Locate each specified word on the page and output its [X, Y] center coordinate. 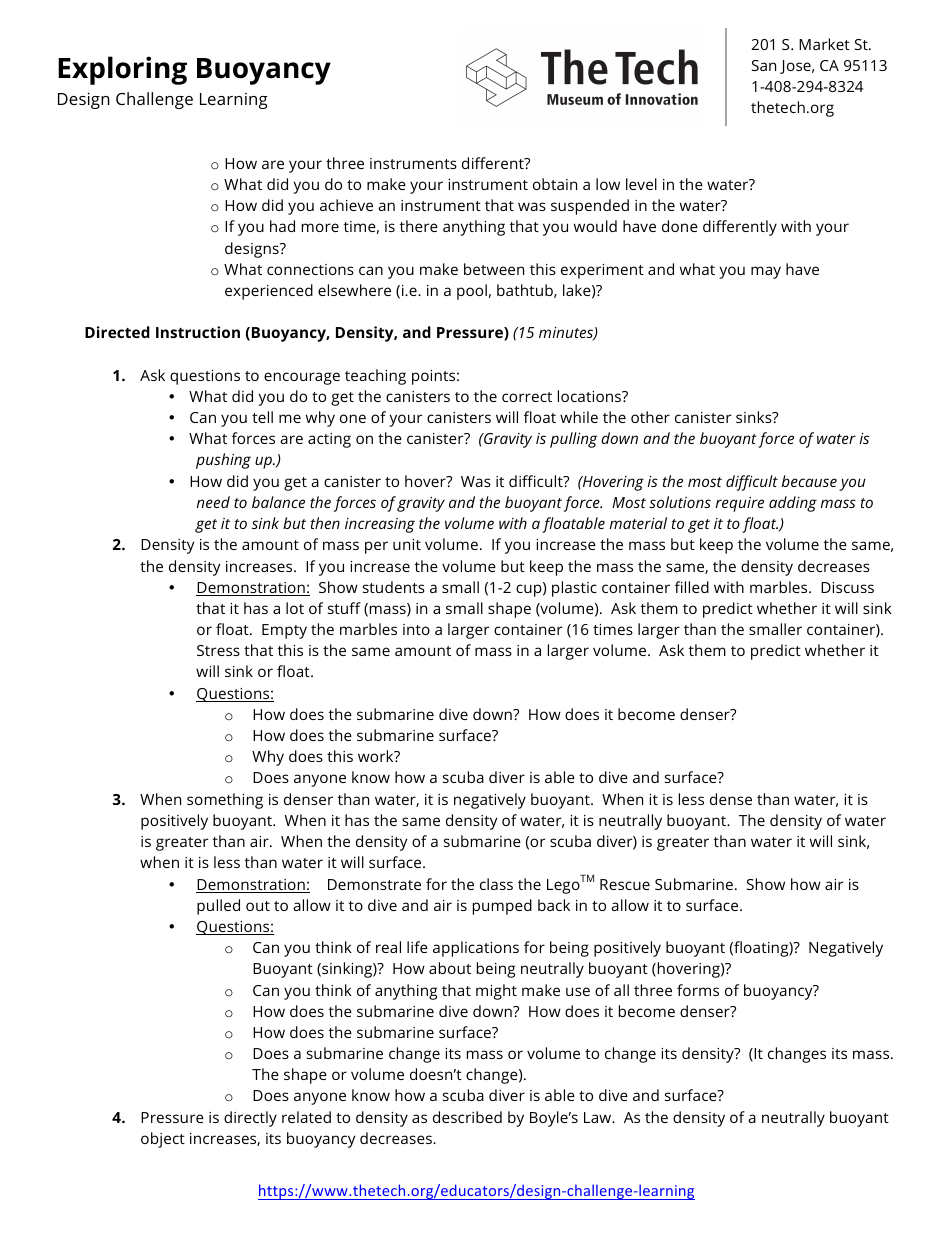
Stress [218, 650]
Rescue [625, 884]
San [764, 65]
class [496, 884]
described [467, 1117]
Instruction [198, 332]
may [766, 272]
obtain [555, 184]
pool [472, 292]
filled [692, 587]
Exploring [122, 70]
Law [599, 1117]
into [416, 629]
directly [250, 1119]
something [225, 801]
